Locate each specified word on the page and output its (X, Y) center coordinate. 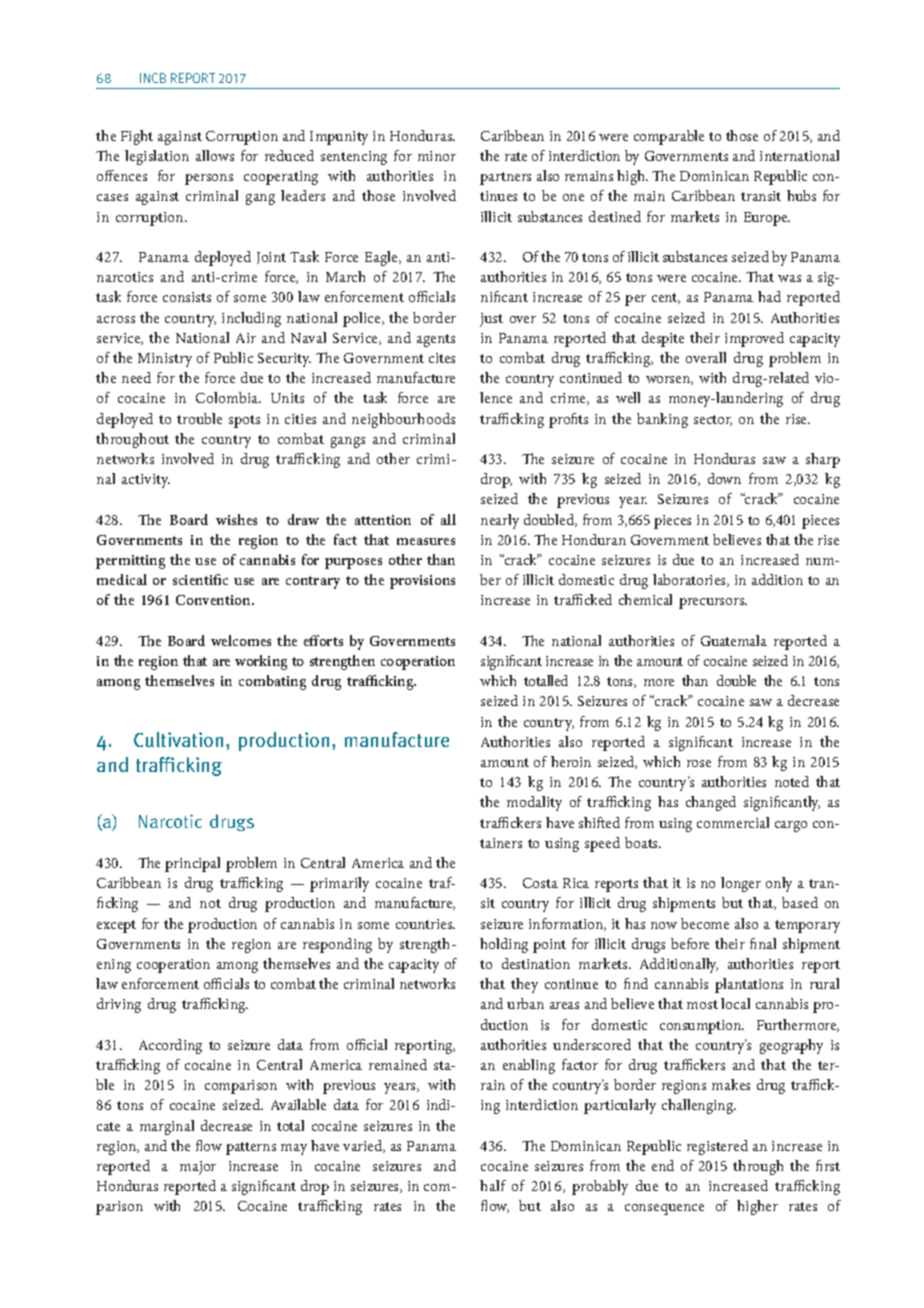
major (198, 1168)
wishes (236, 519)
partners (505, 178)
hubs (801, 195)
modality (534, 803)
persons (209, 179)
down (724, 478)
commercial (733, 822)
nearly (500, 521)
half (493, 1185)
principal (192, 864)
